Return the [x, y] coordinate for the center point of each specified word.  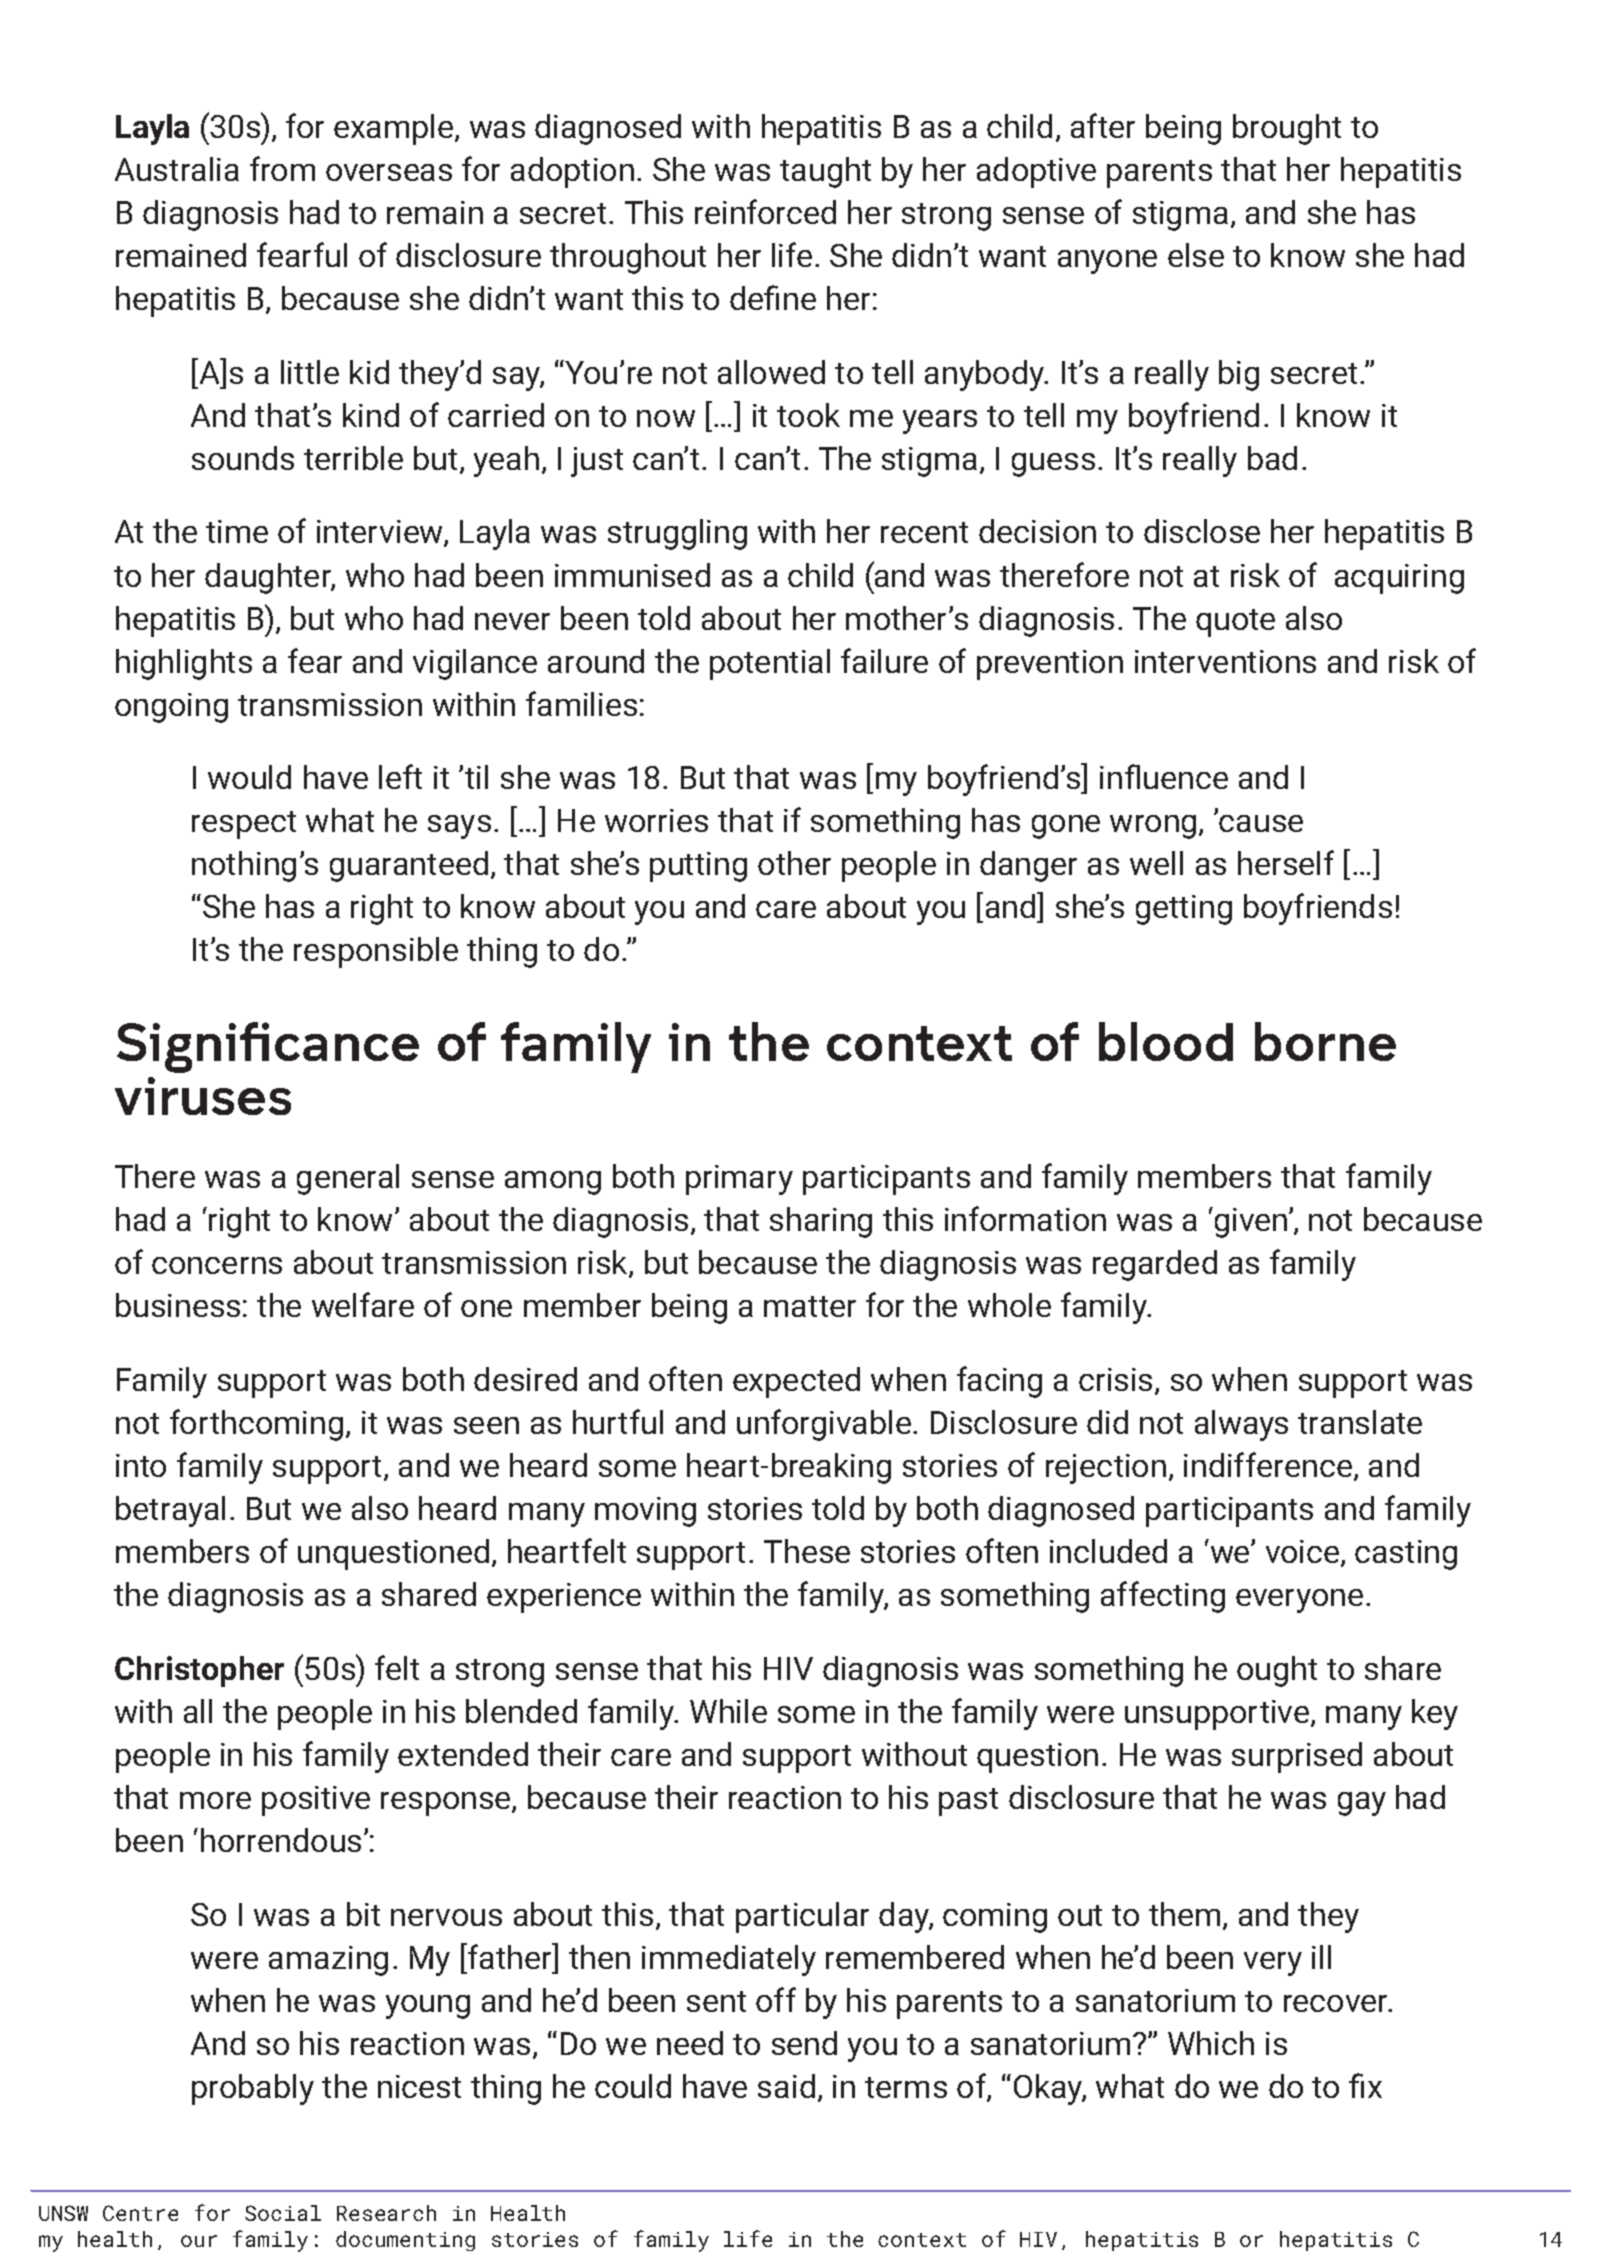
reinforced [765, 211]
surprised [1297, 1757]
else [1196, 255]
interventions [1225, 661]
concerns [217, 1265]
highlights [184, 664]
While [728, 1711]
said [786, 2086]
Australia [177, 169]
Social [283, 2213]
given [1249, 1222]
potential [770, 664]
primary [739, 1180]
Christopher [199, 1671]
